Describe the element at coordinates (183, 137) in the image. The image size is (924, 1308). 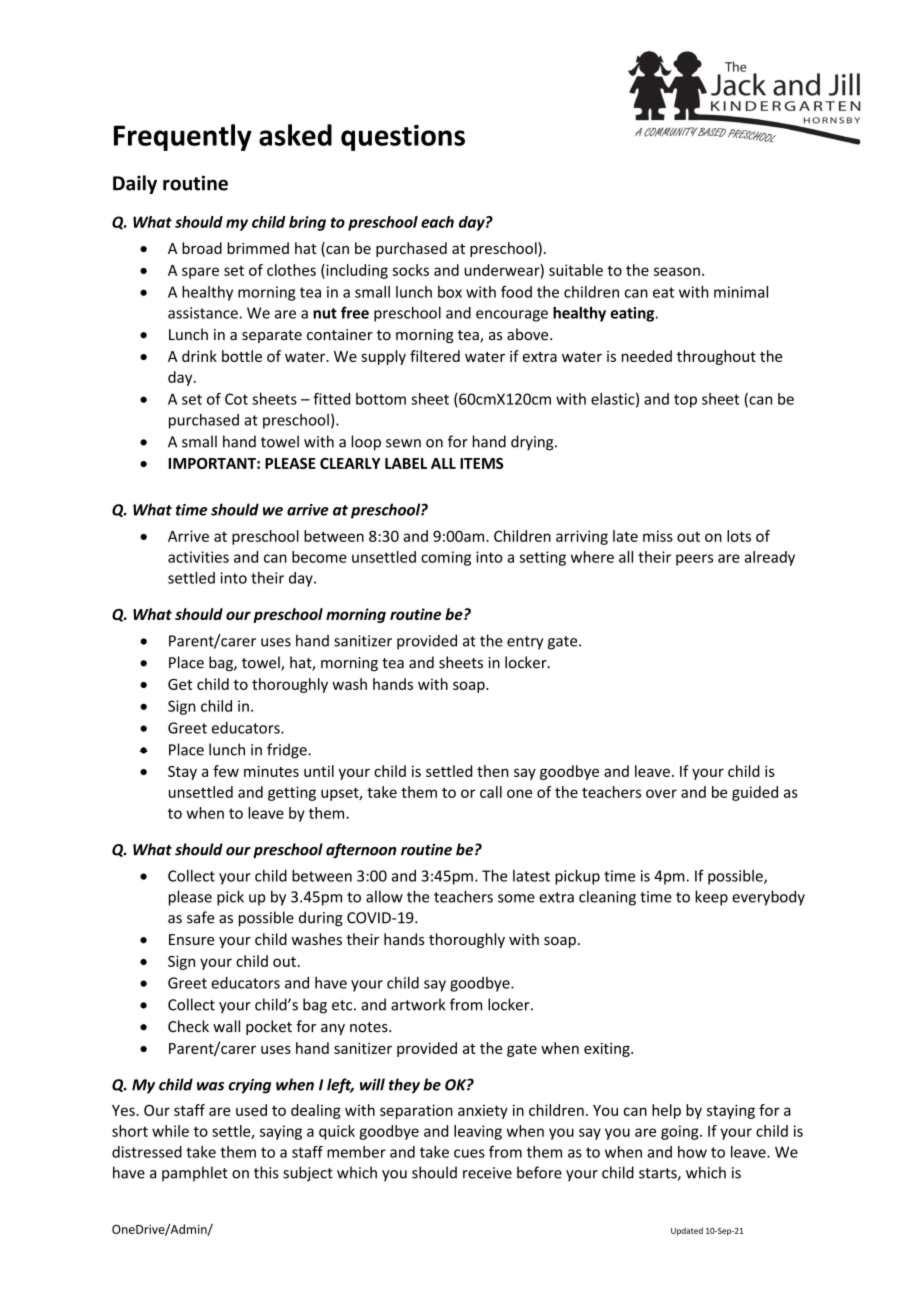
I see `Frequently` at that location.
